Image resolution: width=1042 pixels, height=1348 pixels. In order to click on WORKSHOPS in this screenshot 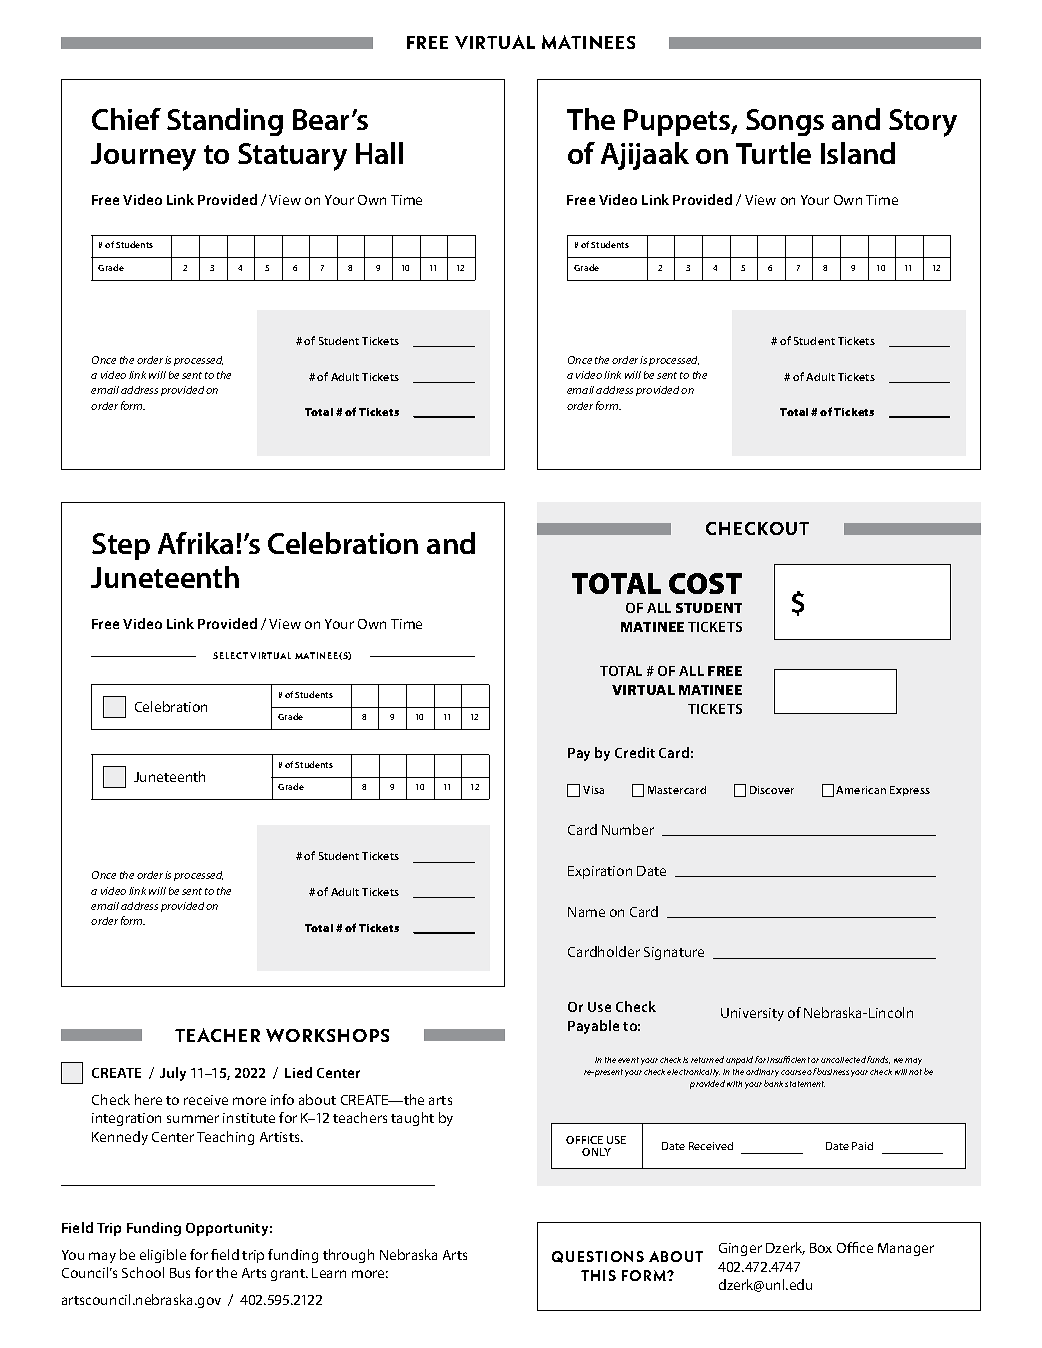, I will do `click(327, 1035)`.
